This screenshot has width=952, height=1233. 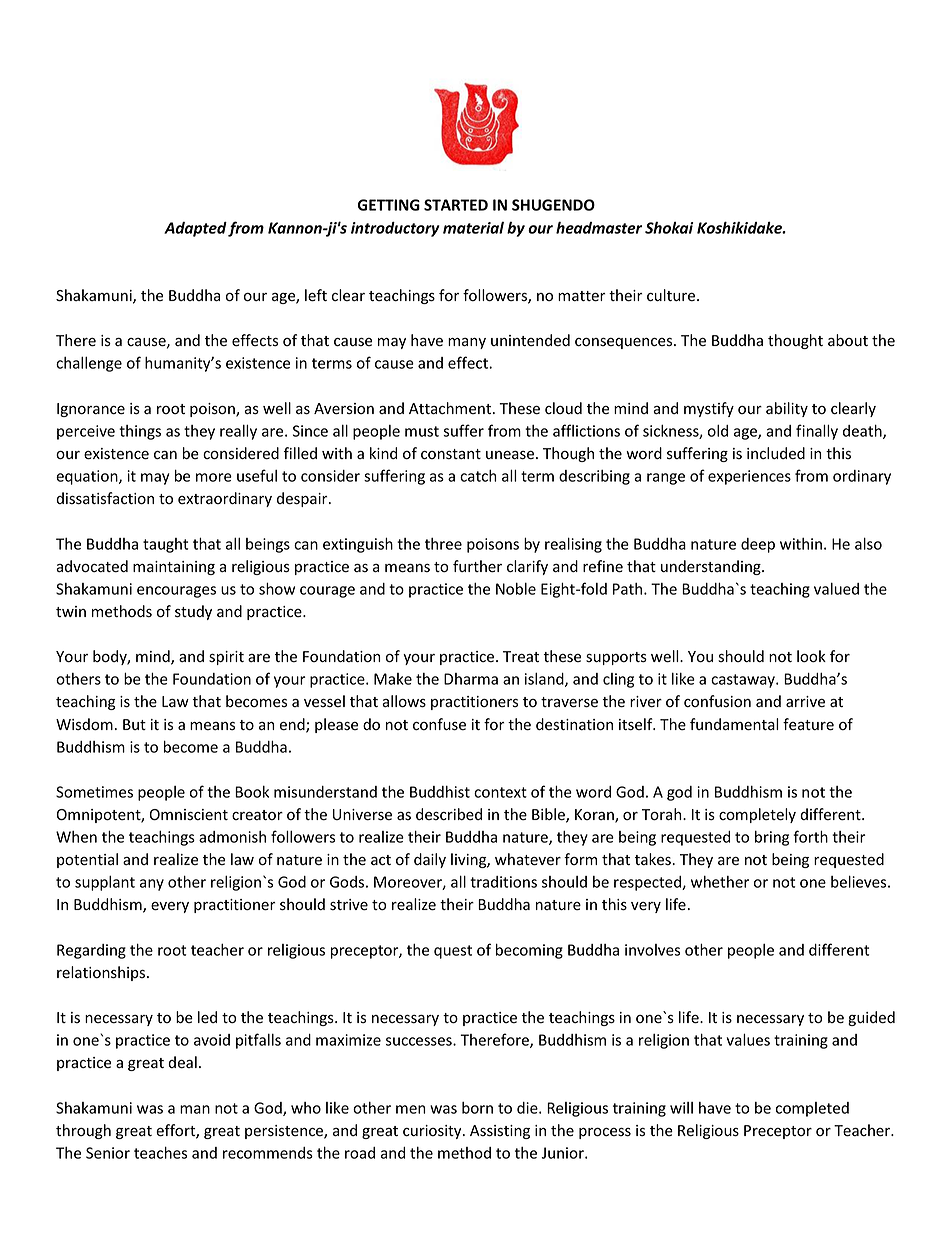 I want to click on traditions, so click(x=503, y=882).
